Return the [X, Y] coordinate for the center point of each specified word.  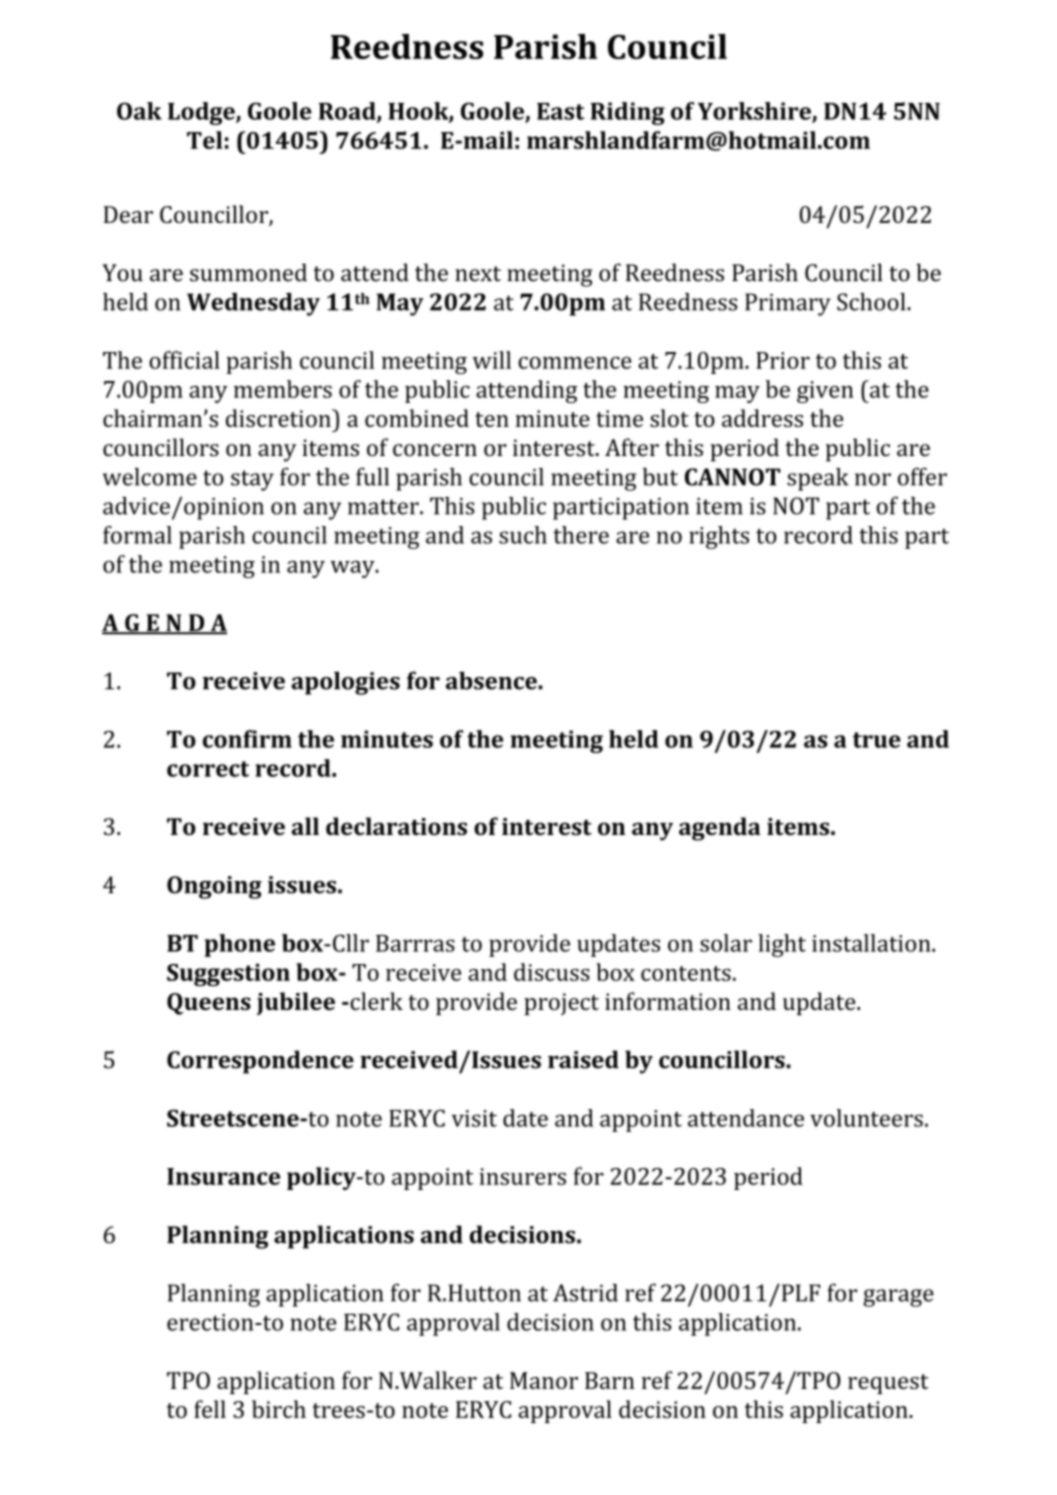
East [560, 111]
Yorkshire [755, 112]
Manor [544, 1380]
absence [492, 680]
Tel [204, 140]
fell [210, 1409]
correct [208, 769]
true [877, 740]
